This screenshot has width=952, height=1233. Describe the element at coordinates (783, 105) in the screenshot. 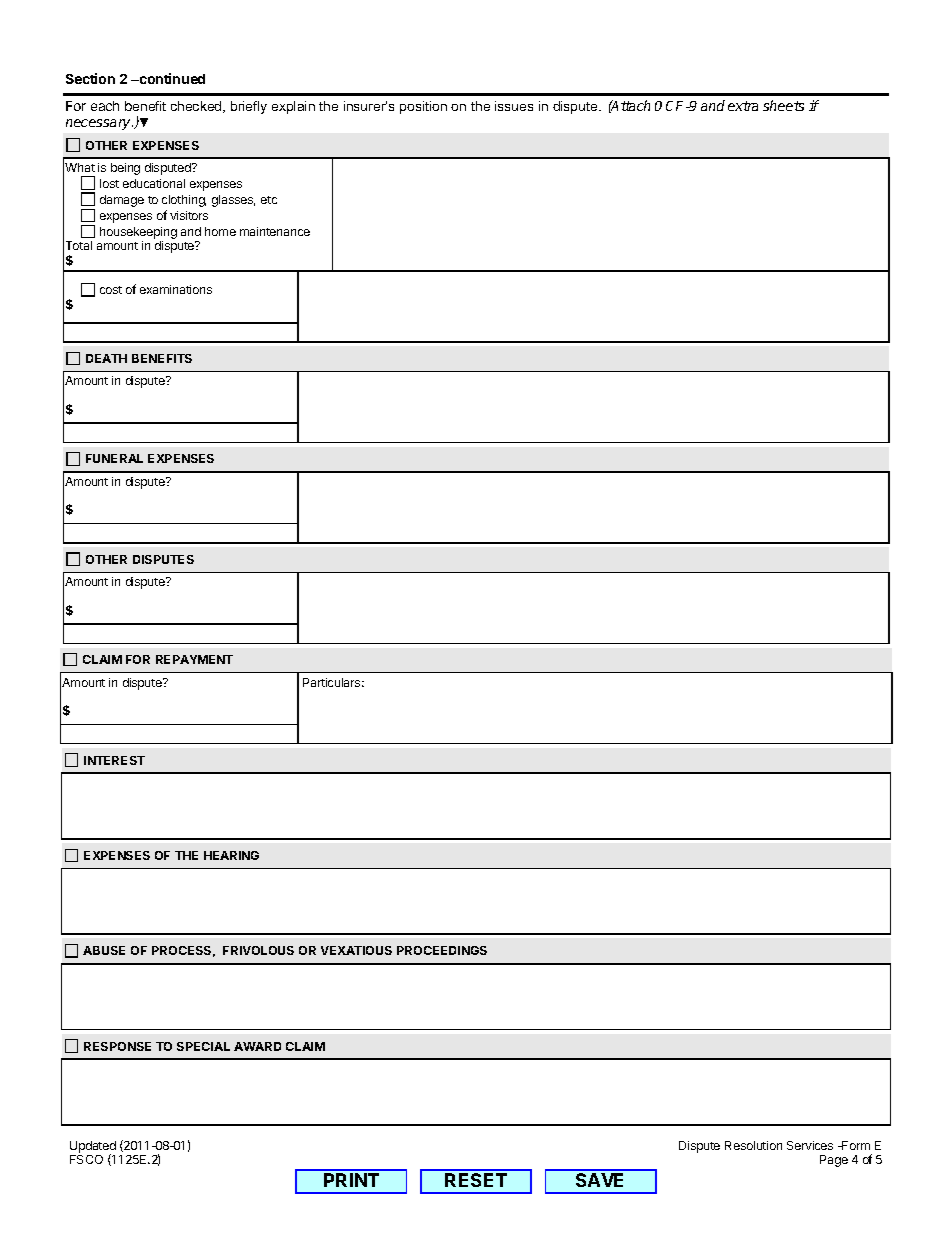

I see `sheets` at that location.
